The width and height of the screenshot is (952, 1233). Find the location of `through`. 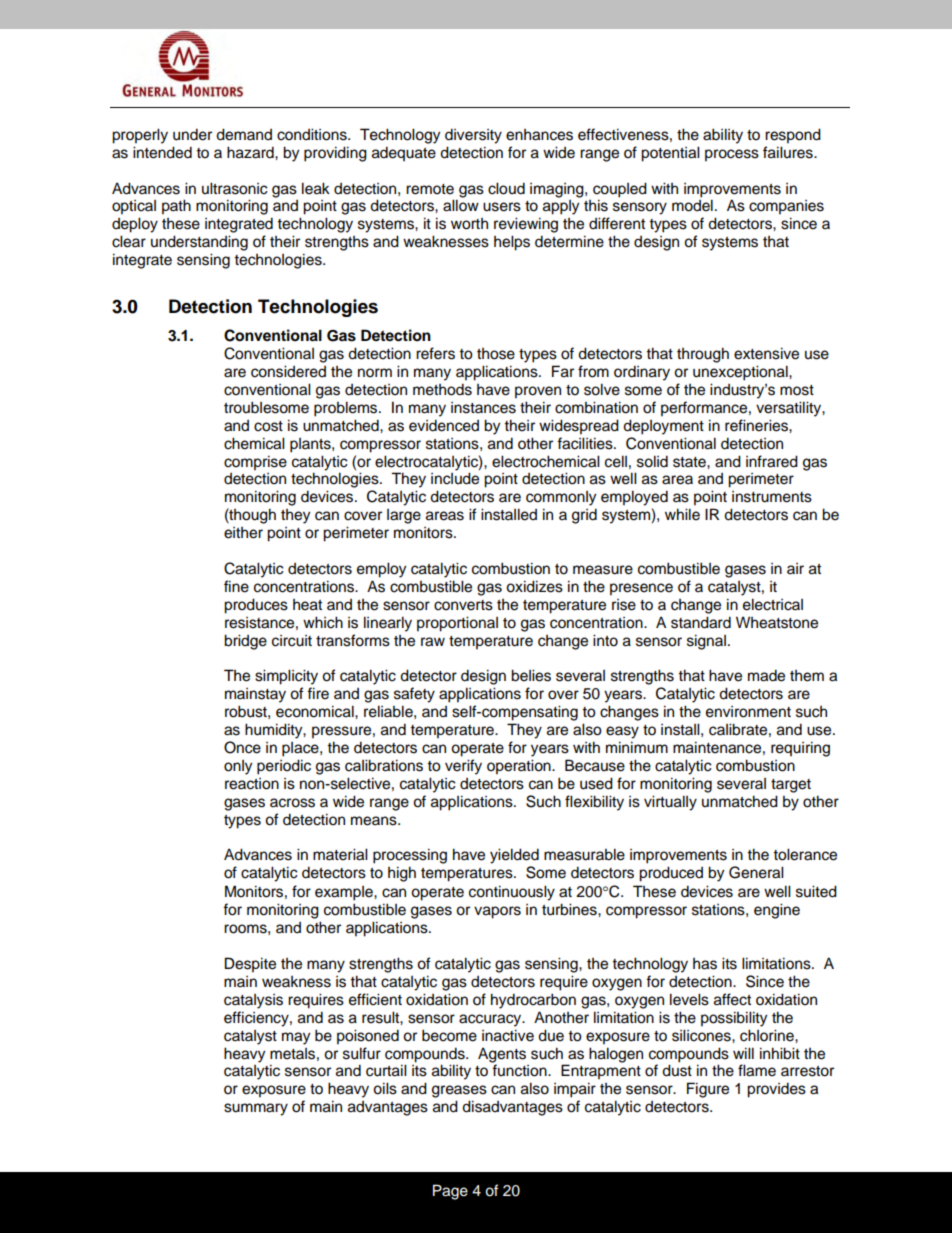

through is located at coordinates (703, 355).
